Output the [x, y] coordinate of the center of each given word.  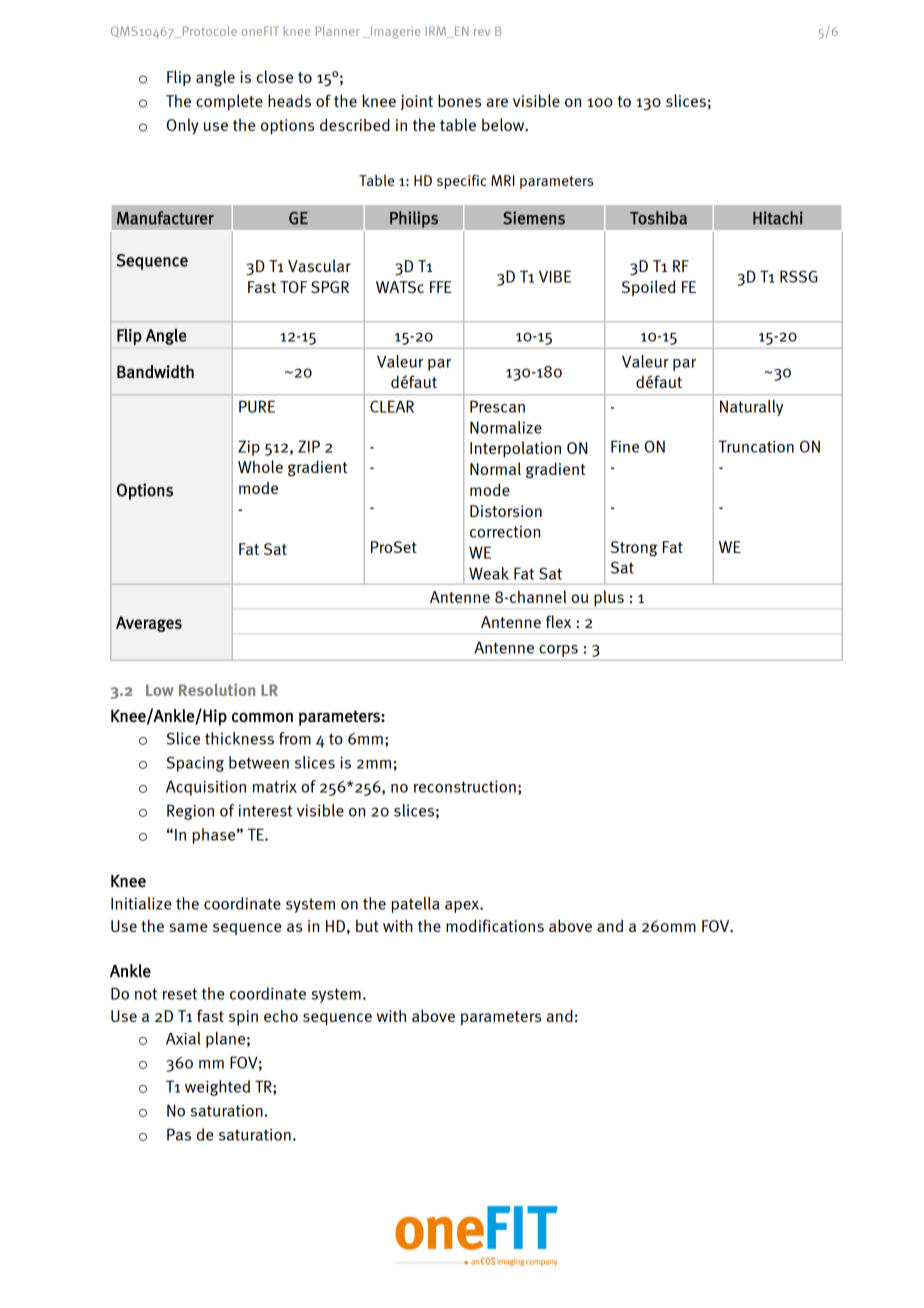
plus [609, 598]
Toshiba [658, 218]
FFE [441, 287]
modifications [495, 925]
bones [459, 100]
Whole [260, 466]
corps [558, 651]
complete [229, 102]
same [188, 927]
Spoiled [649, 288]
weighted [217, 1088]
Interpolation [515, 449]
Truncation [756, 446]
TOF [293, 287]
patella [415, 905]
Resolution [217, 689]
